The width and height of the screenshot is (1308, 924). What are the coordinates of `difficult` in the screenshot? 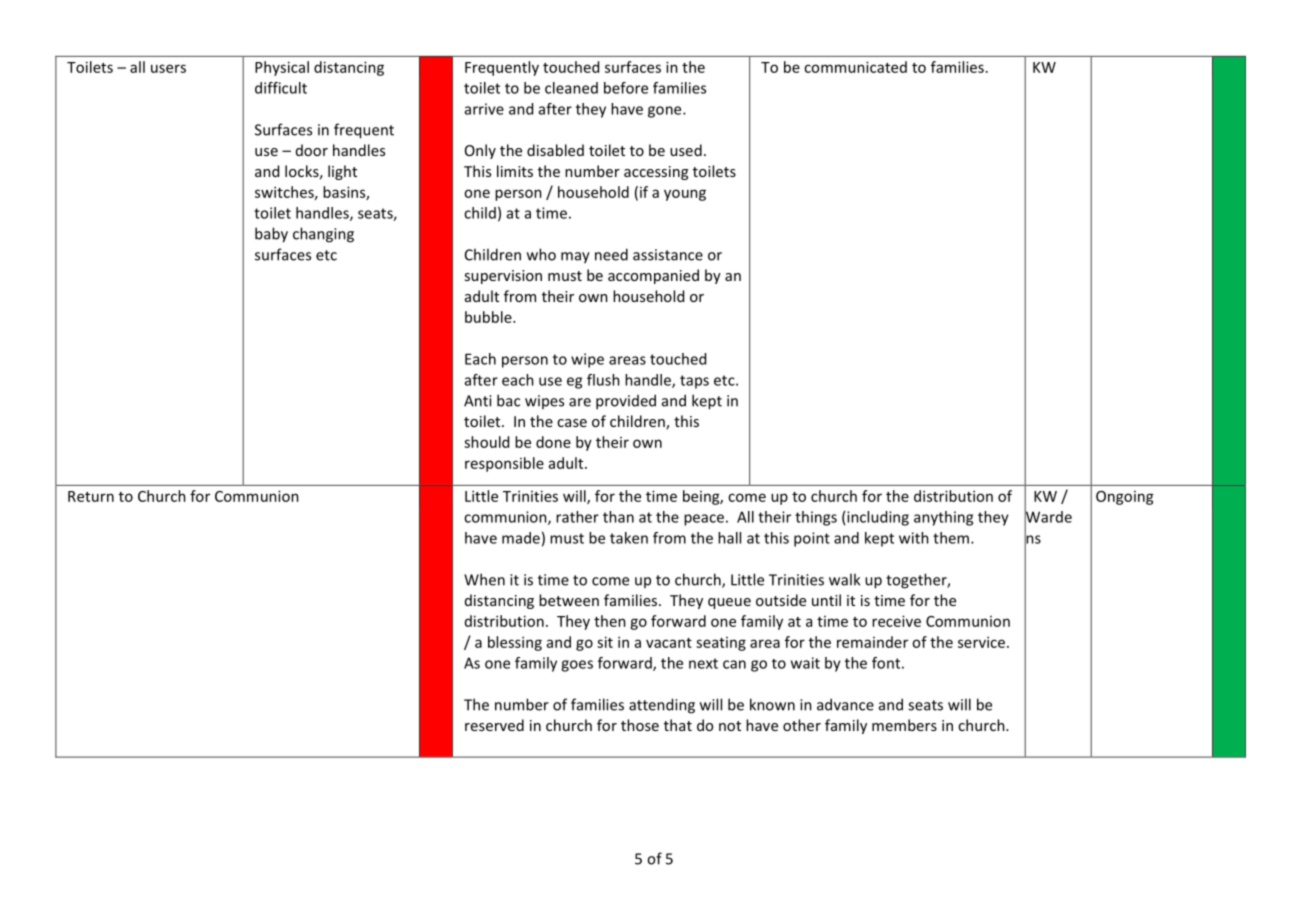 It's located at (281, 88).
